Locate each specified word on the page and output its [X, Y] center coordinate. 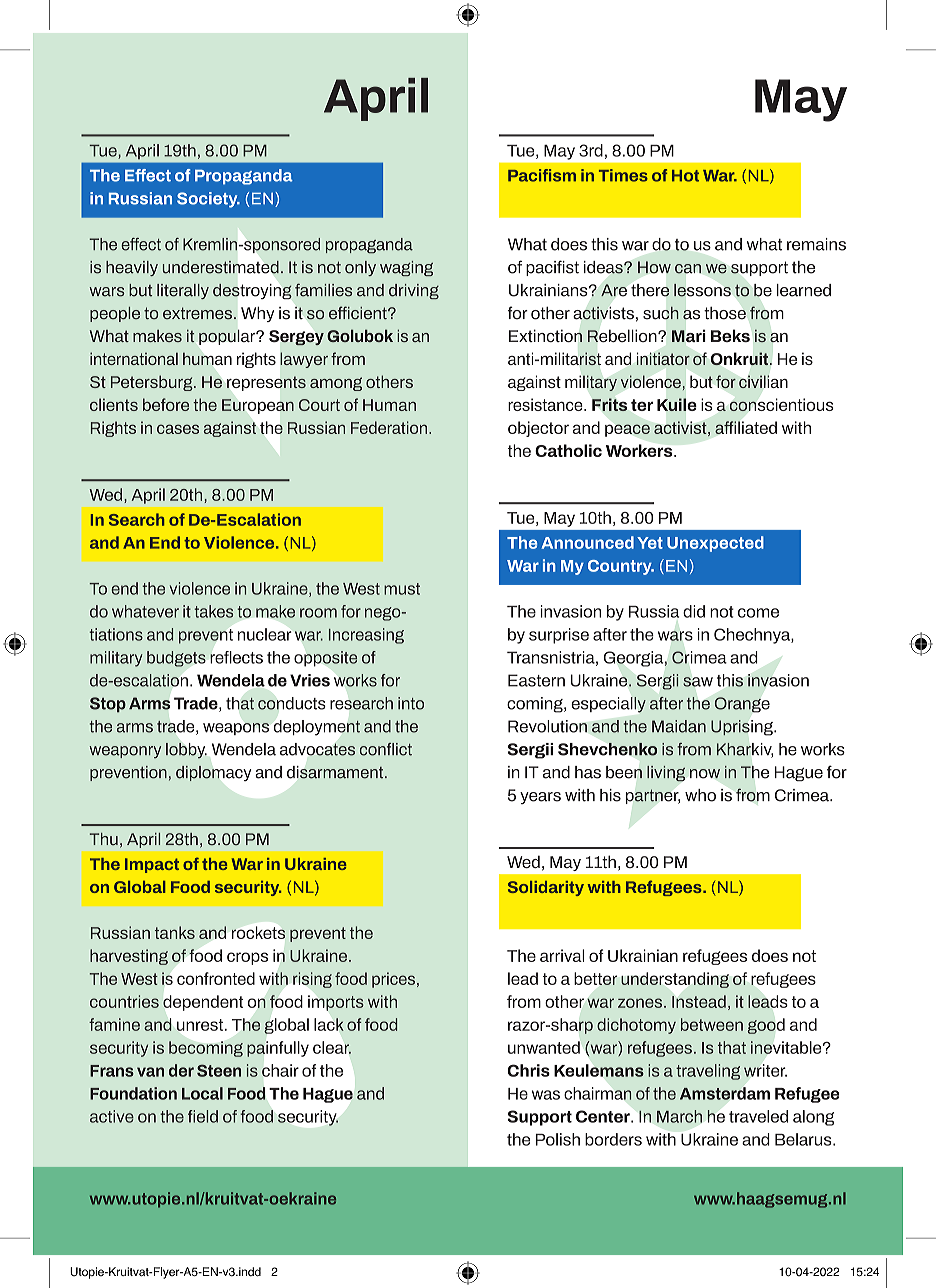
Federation [389, 427]
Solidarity [546, 888]
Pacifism [542, 175]
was [546, 1095]
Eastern [536, 680]
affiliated [746, 427]
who [700, 795]
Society [208, 200]
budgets [176, 659]
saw [698, 682]
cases [178, 429]
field [203, 1116]
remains [816, 244]
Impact [152, 865]
